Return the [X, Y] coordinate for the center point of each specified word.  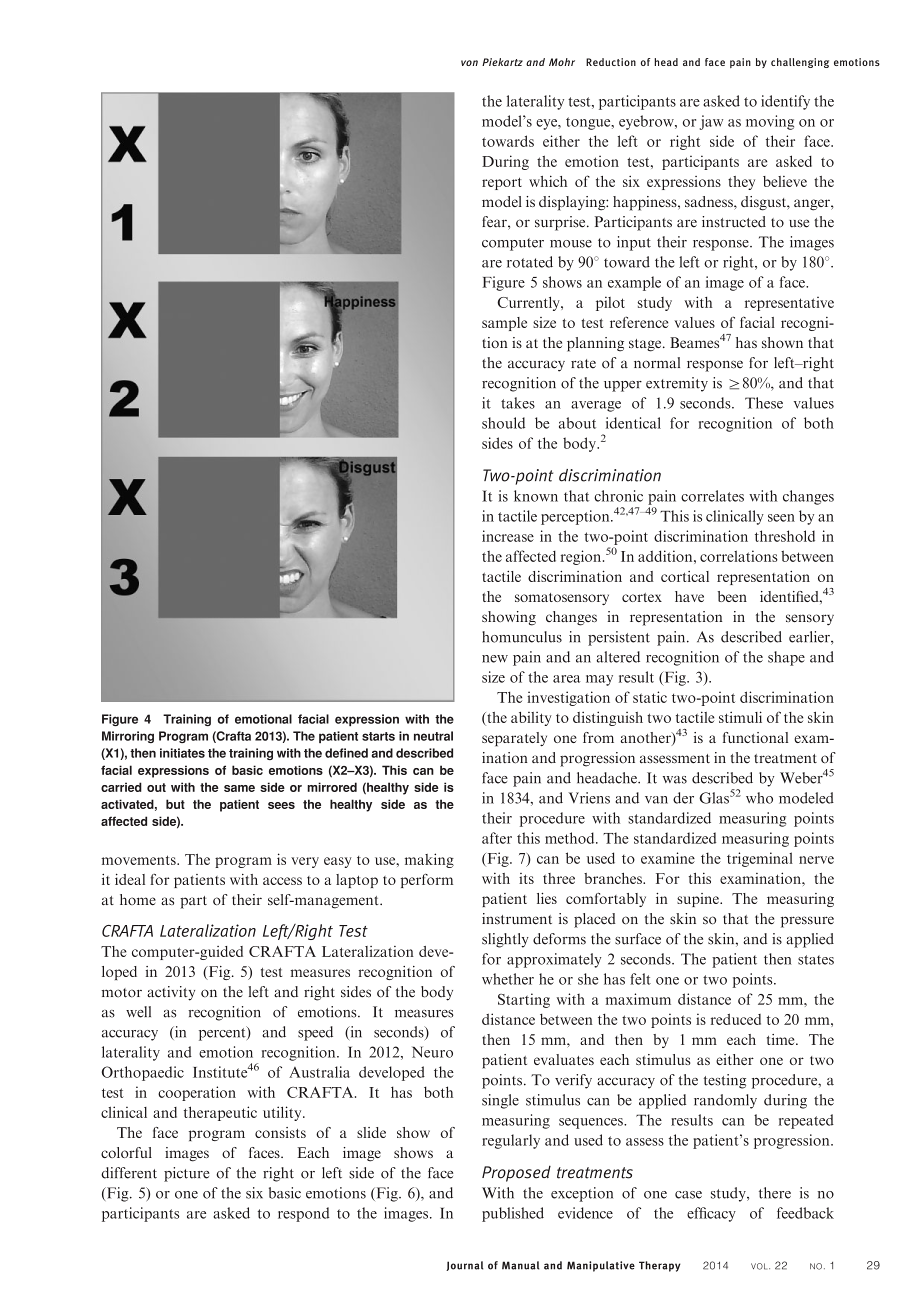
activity [171, 993]
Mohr [562, 62]
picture [187, 1174]
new [495, 659]
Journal [464, 1266]
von [469, 63]
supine [699, 900]
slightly [505, 940]
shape [786, 658]
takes [518, 403]
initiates [182, 753]
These [764, 403]
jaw [711, 122]
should [503, 423]
